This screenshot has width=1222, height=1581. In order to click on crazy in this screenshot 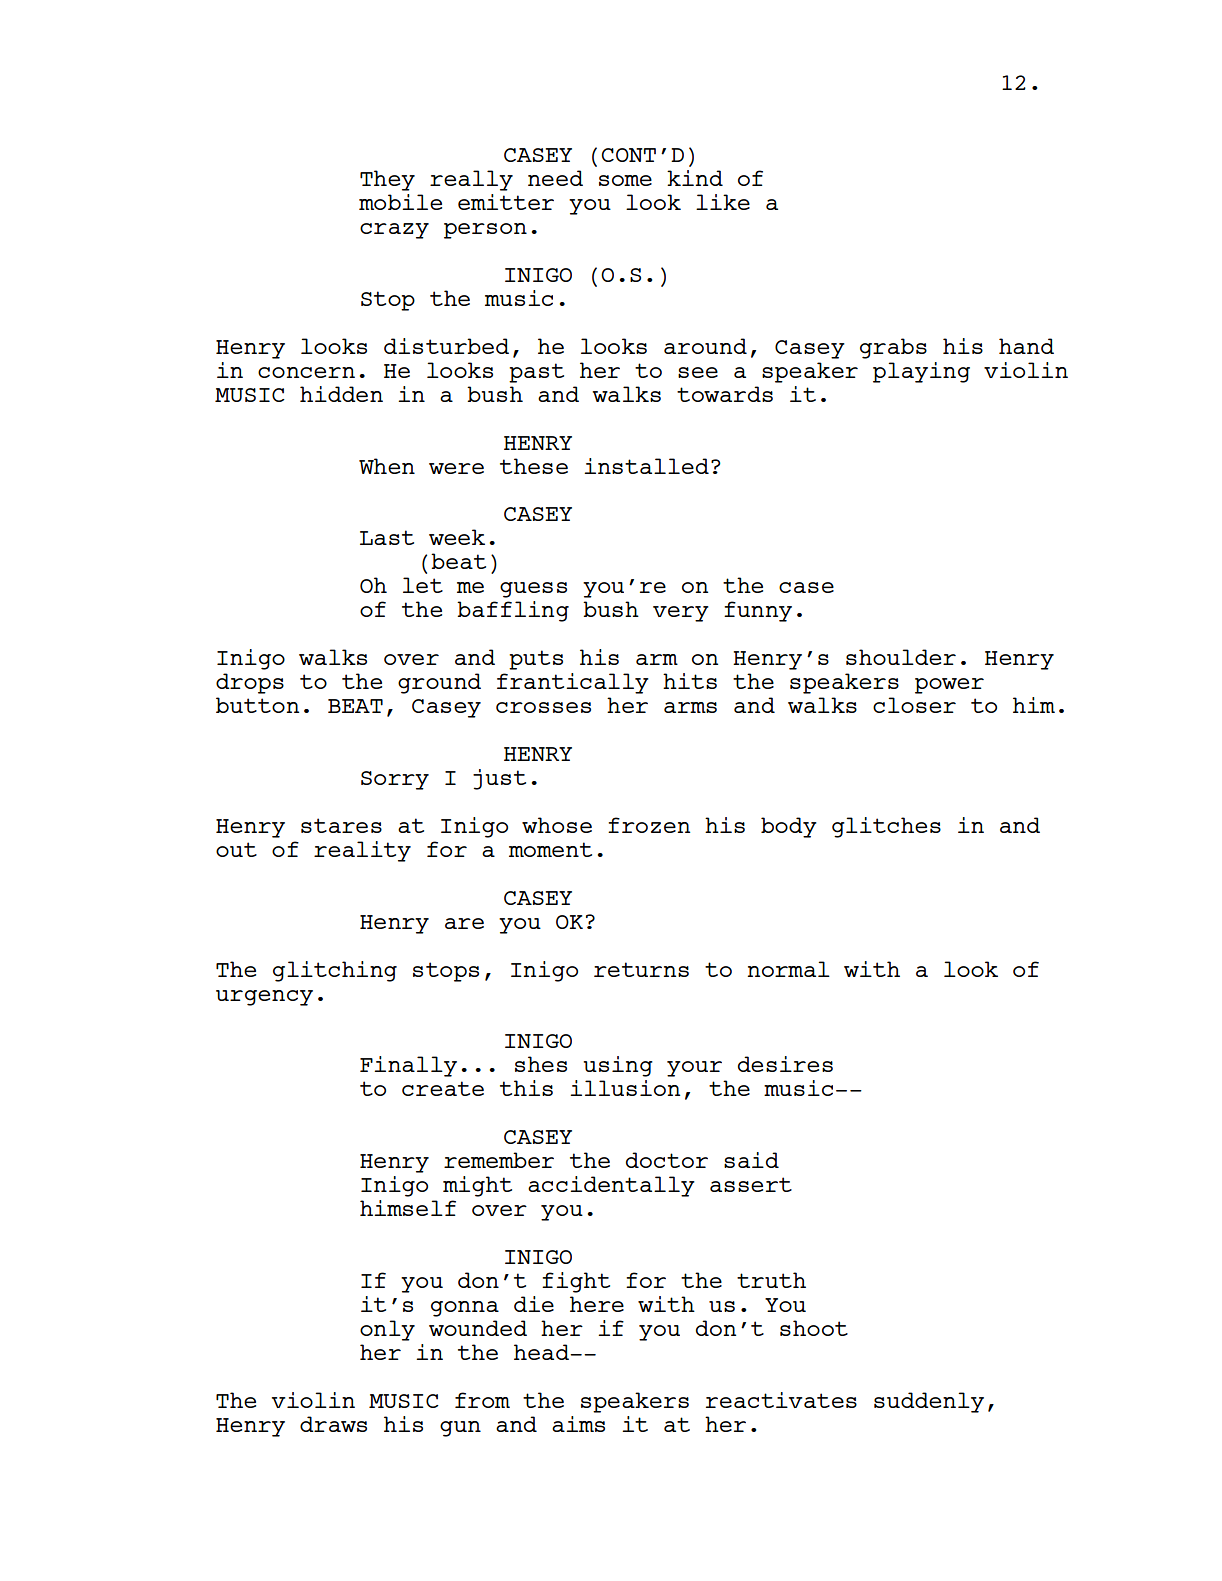, I will do `click(394, 231)`.
